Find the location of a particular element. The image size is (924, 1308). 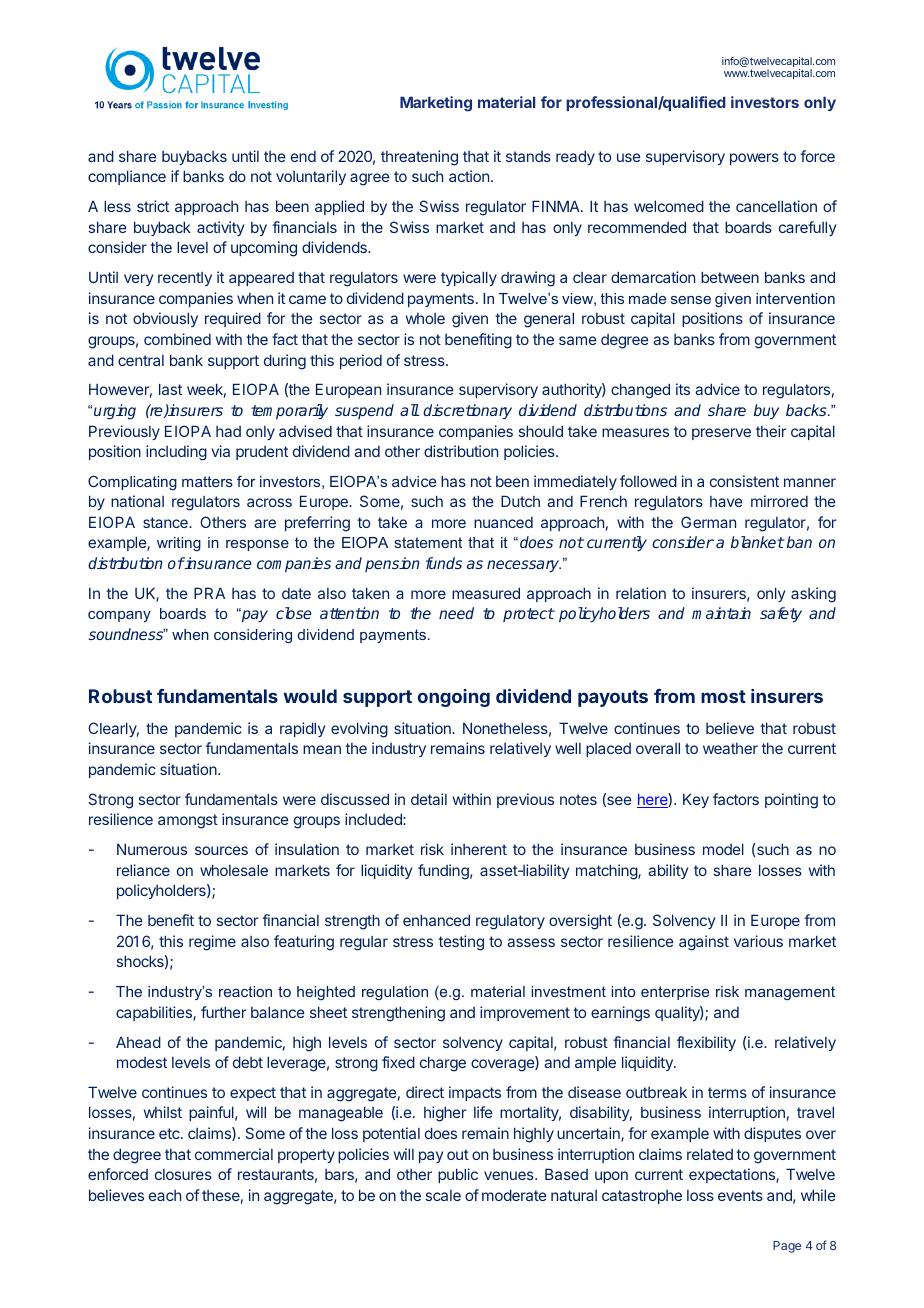

writing is located at coordinates (179, 544).
